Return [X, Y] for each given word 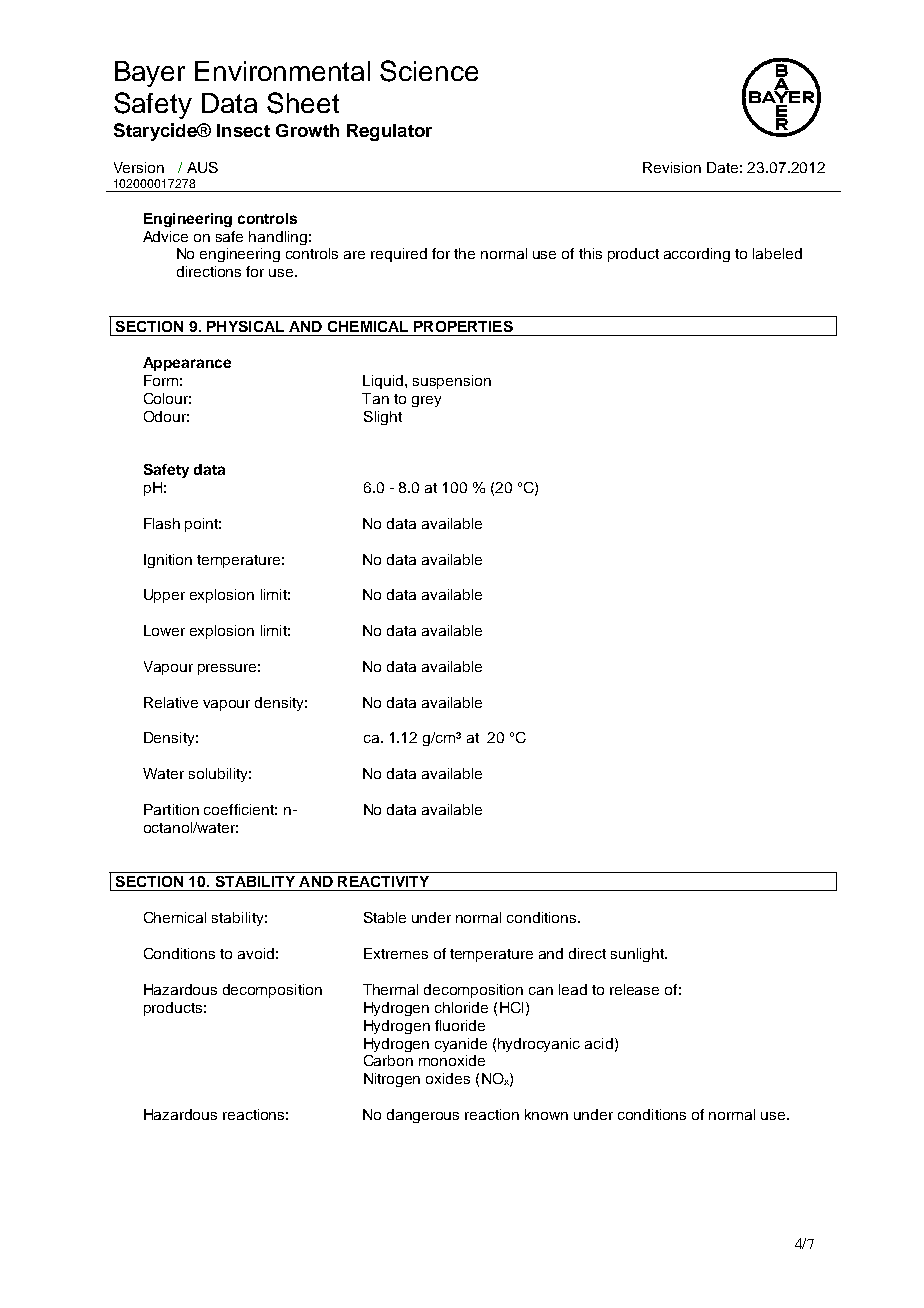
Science [429, 71]
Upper [164, 596]
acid [599, 1043]
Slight [383, 418]
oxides [448, 1078]
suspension [452, 382]
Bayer [150, 74]
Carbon [388, 1060]
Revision [672, 167]
